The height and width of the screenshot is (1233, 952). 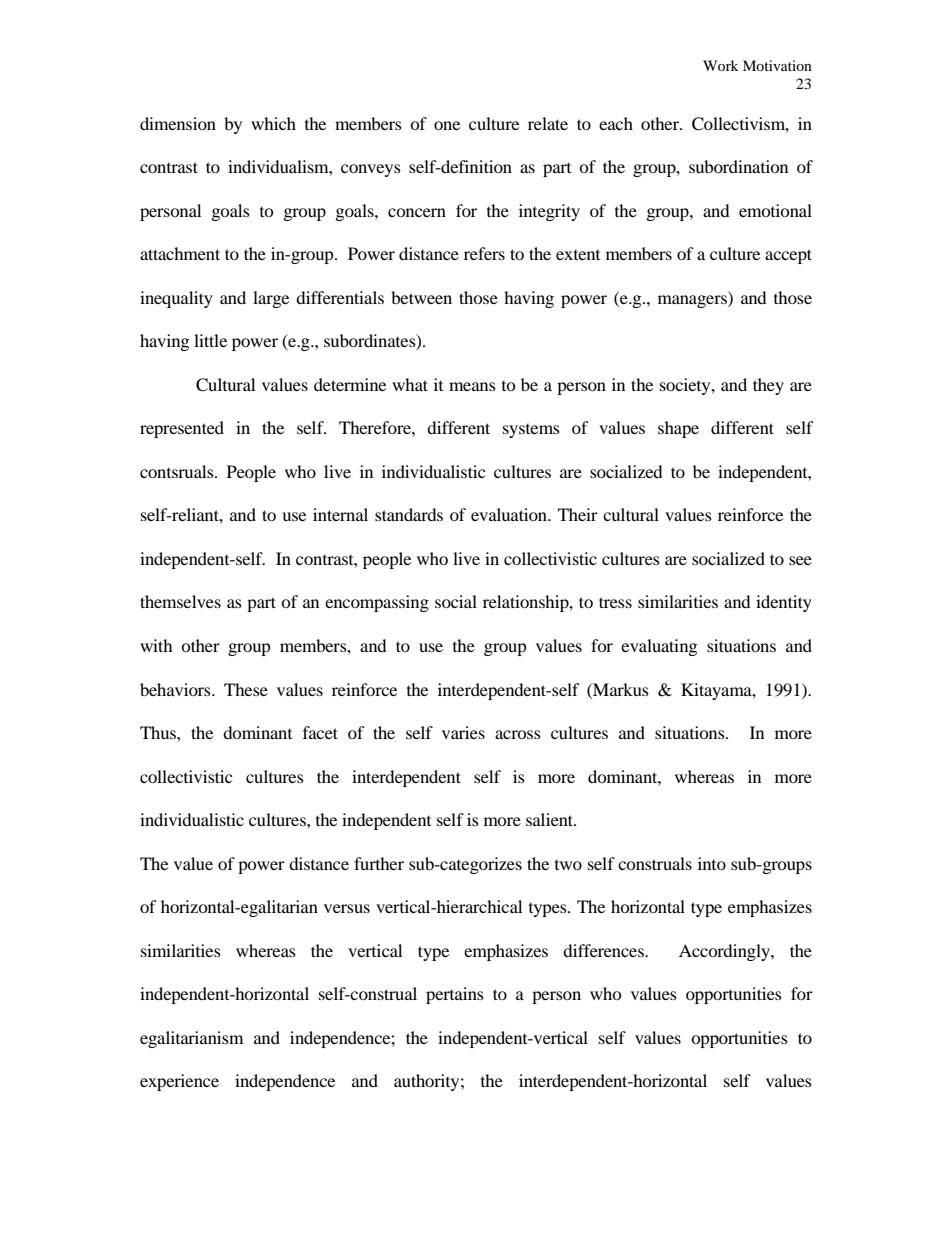 What do you see at coordinates (447, 125) in the screenshot?
I see `one` at bounding box center [447, 125].
